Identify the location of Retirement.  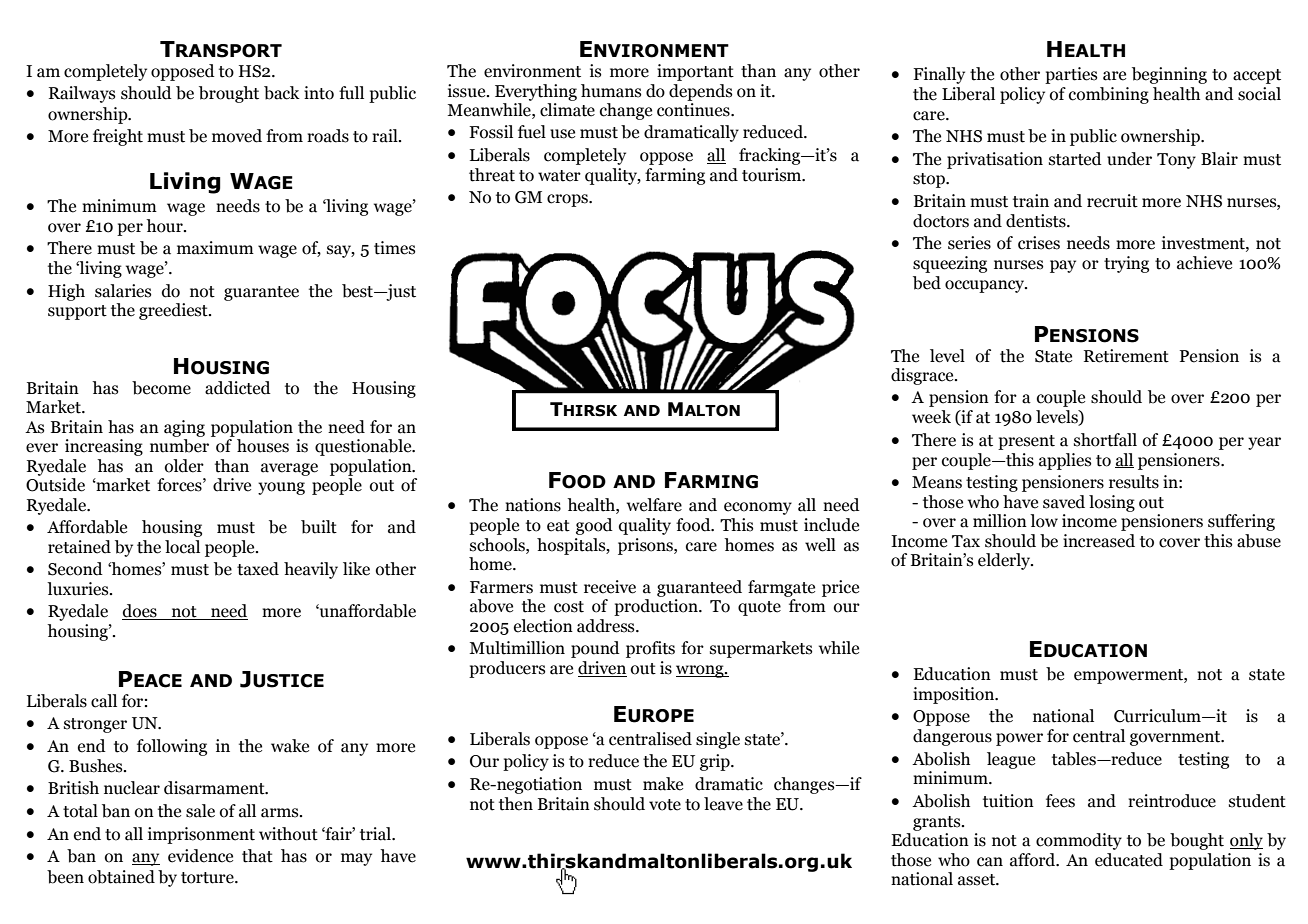
(1126, 356).
